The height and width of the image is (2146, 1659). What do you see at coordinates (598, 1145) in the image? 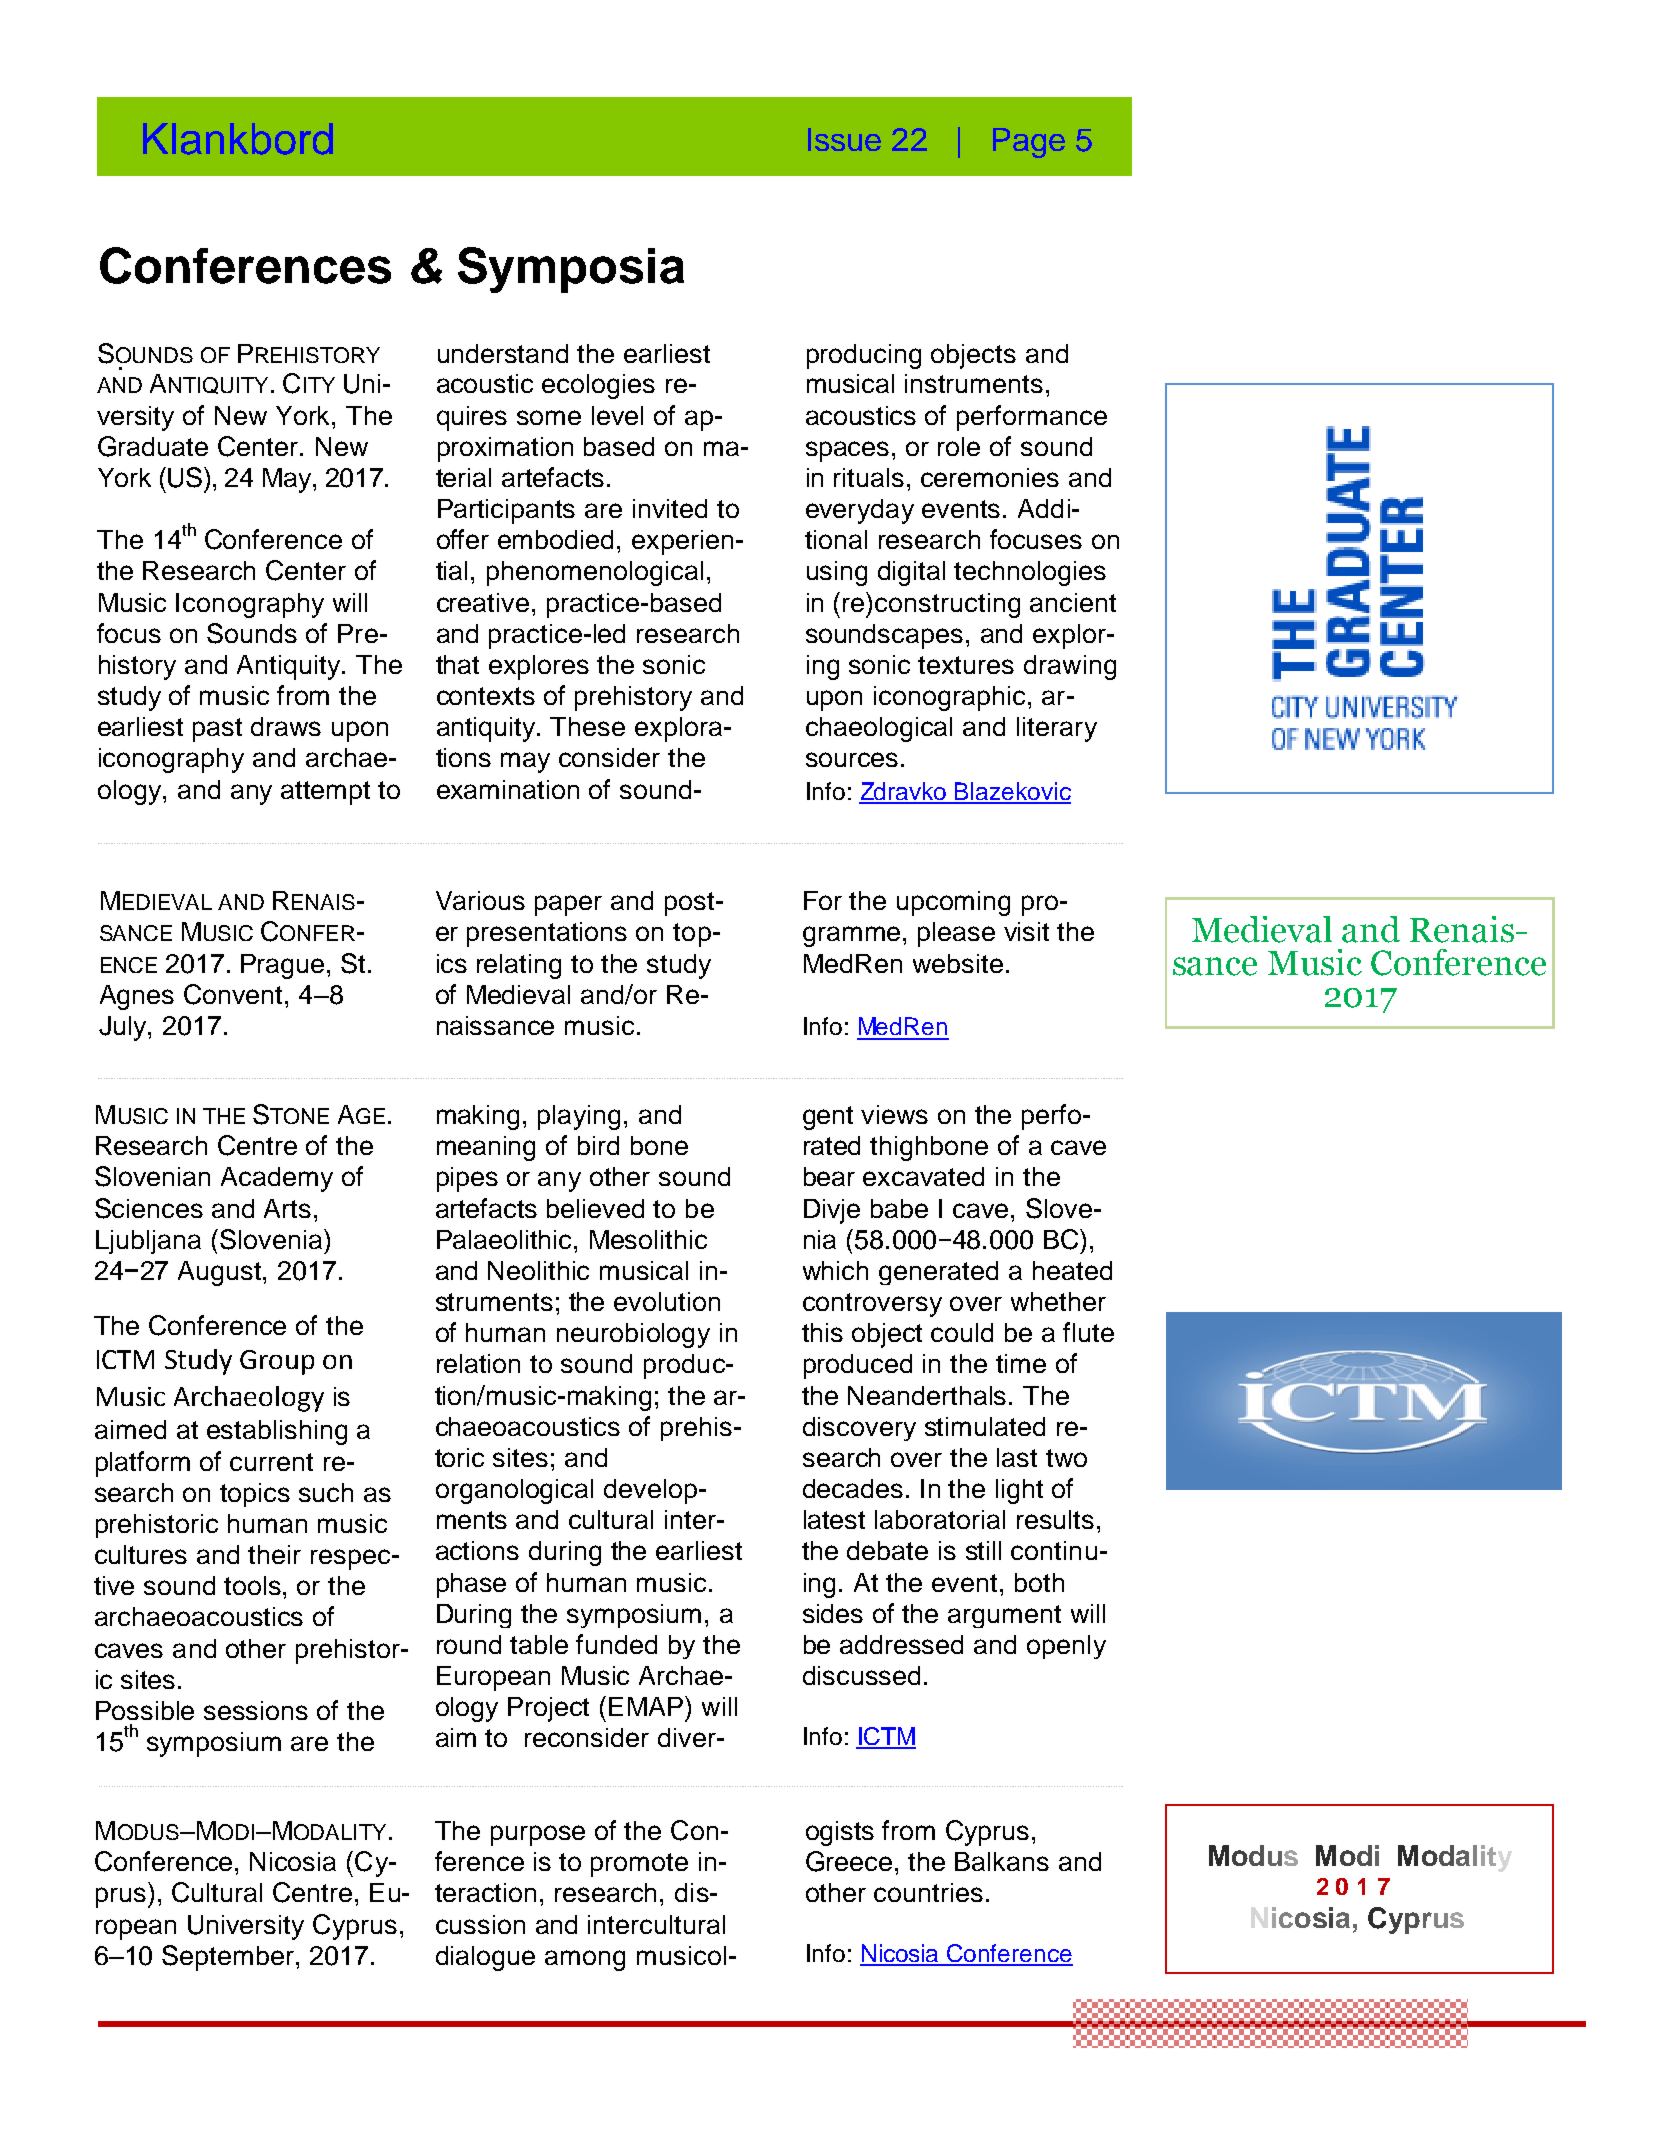
I see `bird` at bounding box center [598, 1145].
